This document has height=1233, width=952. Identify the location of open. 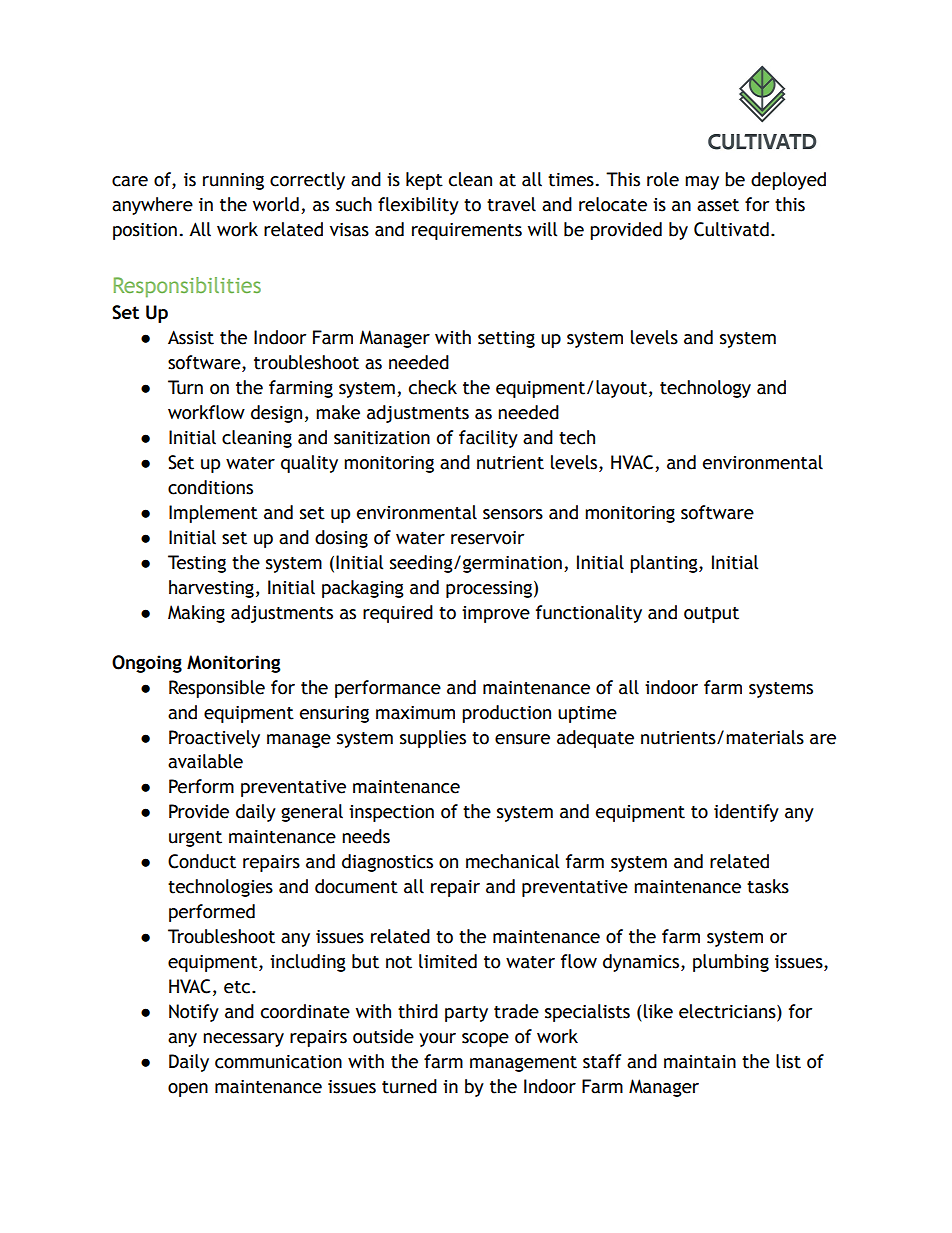
(188, 1090).
